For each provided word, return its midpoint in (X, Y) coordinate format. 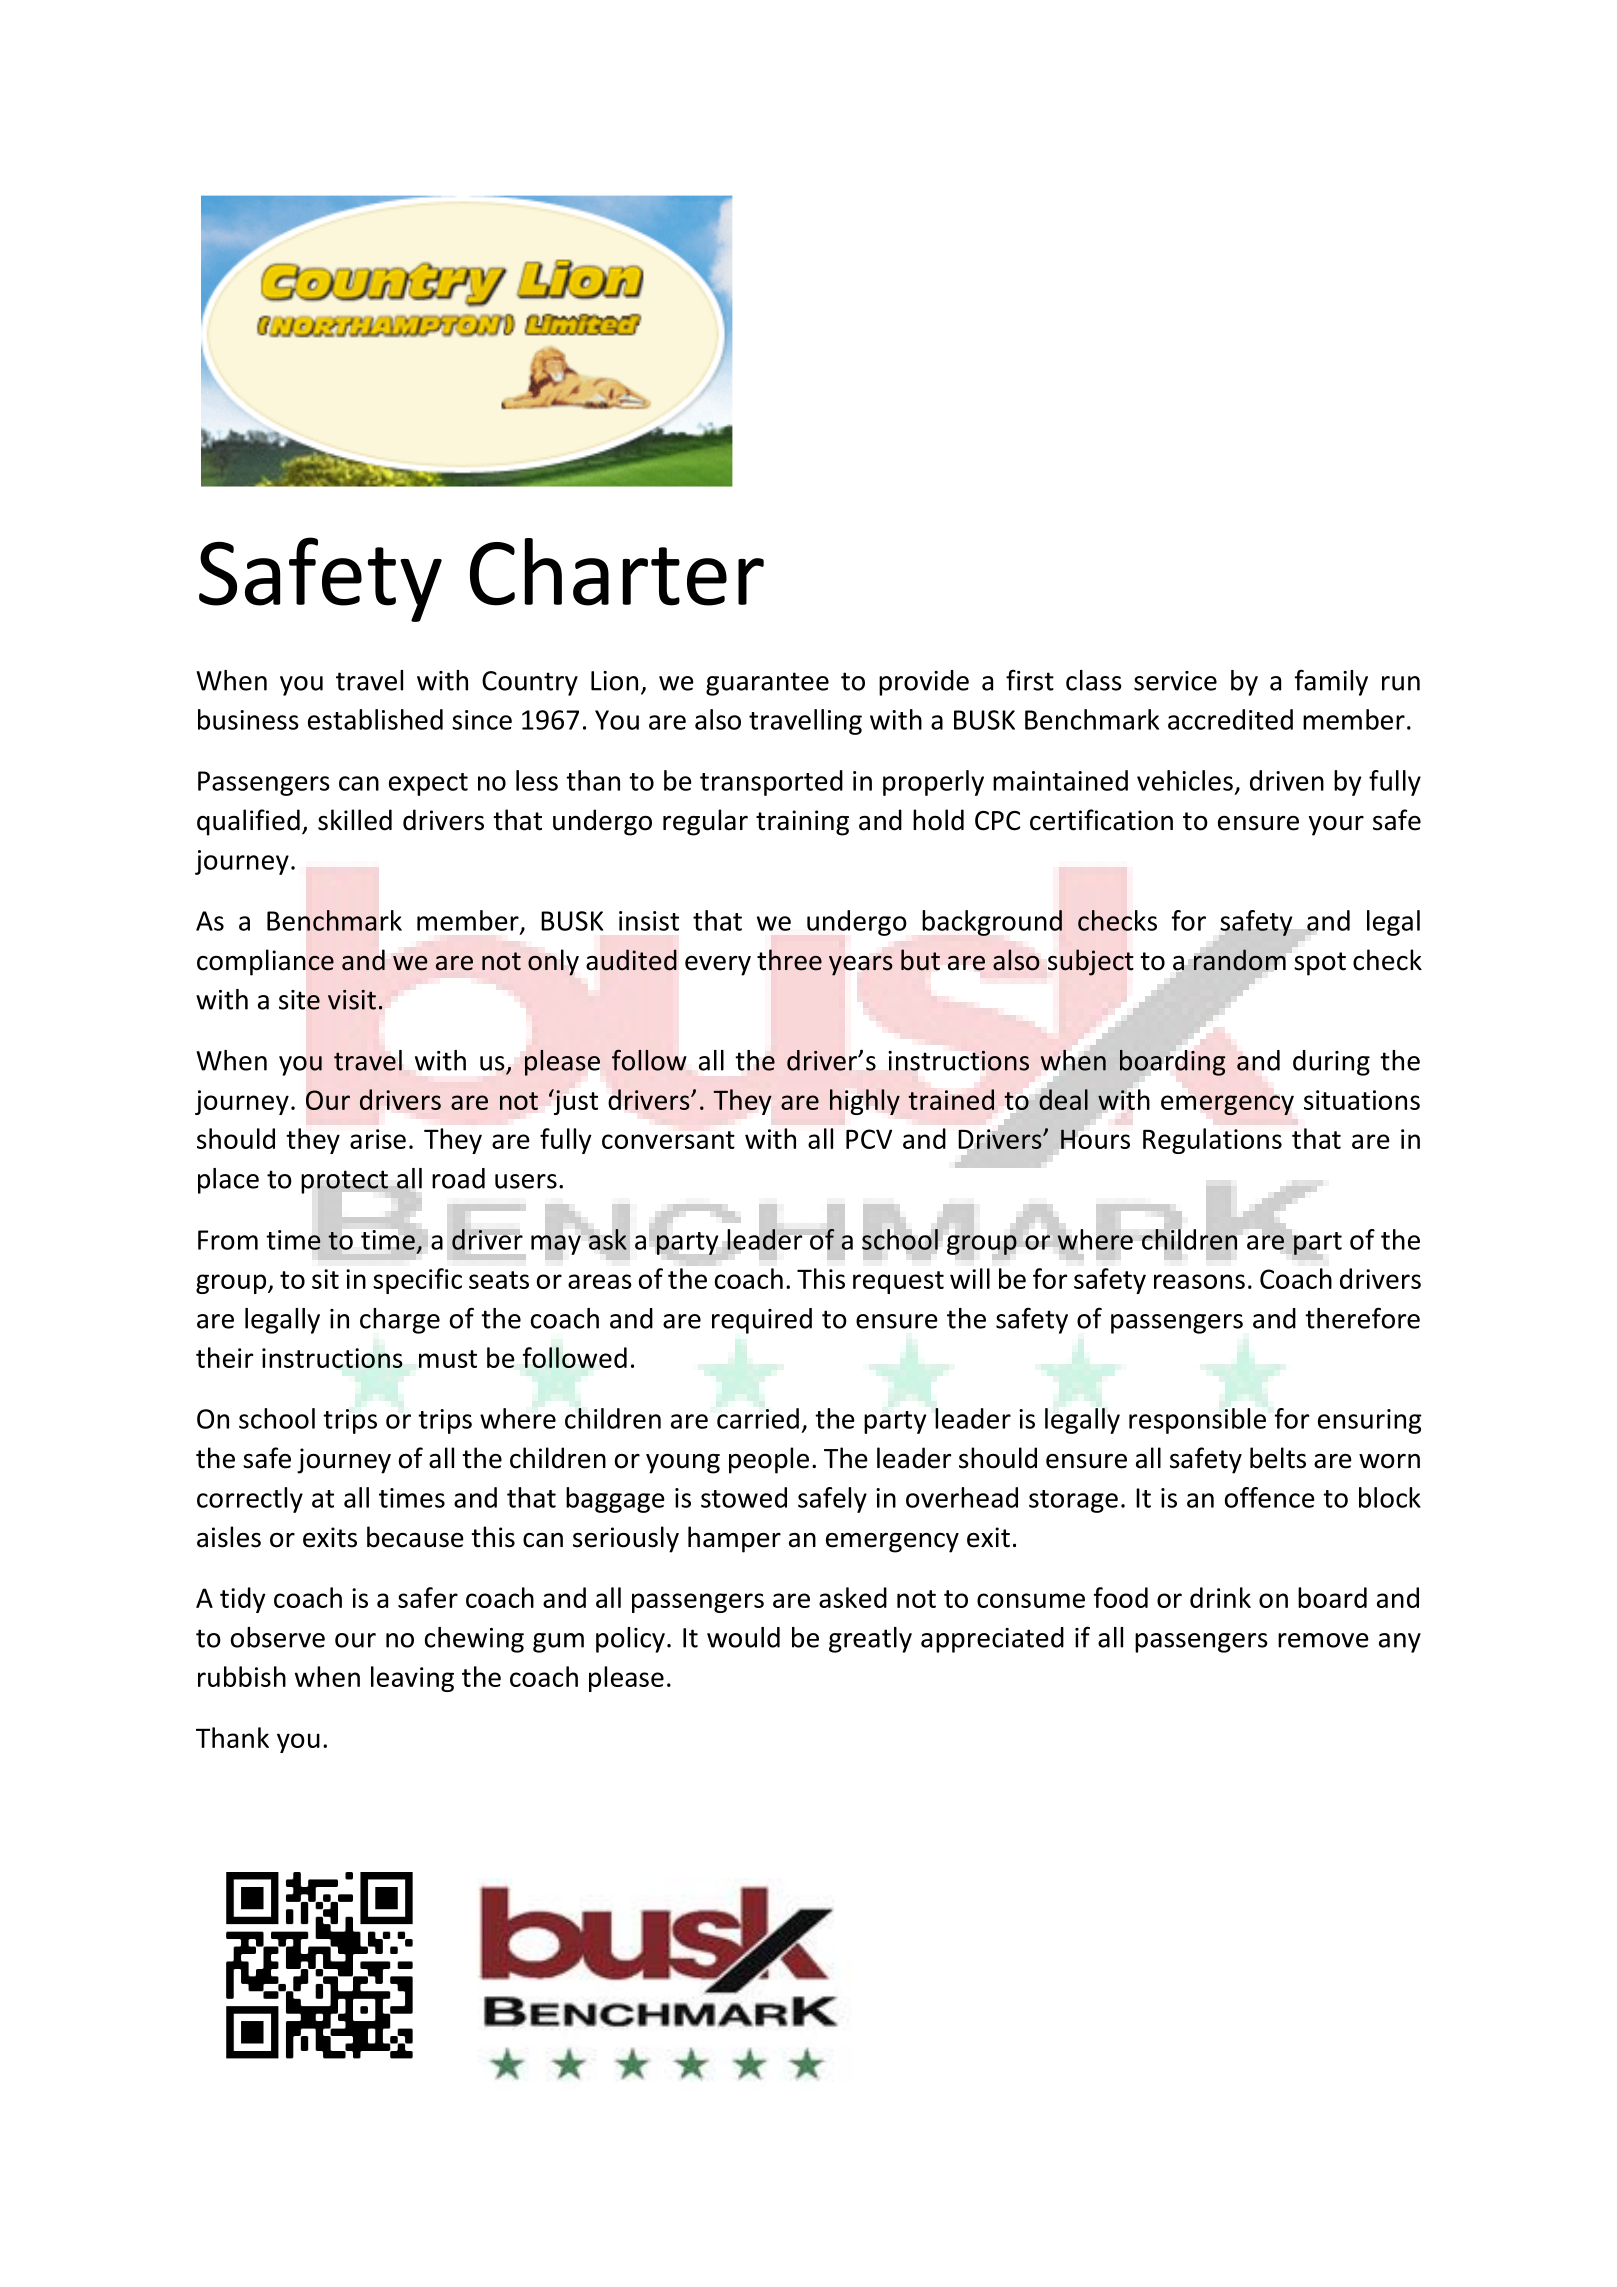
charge (400, 1321)
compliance (265, 962)
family (1331, 682)
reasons (1199, 1281)
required (762, 1321)
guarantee (767, 684)
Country (530, 683)
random (1240, 960)
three (789, 960)
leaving (412, 1679)
